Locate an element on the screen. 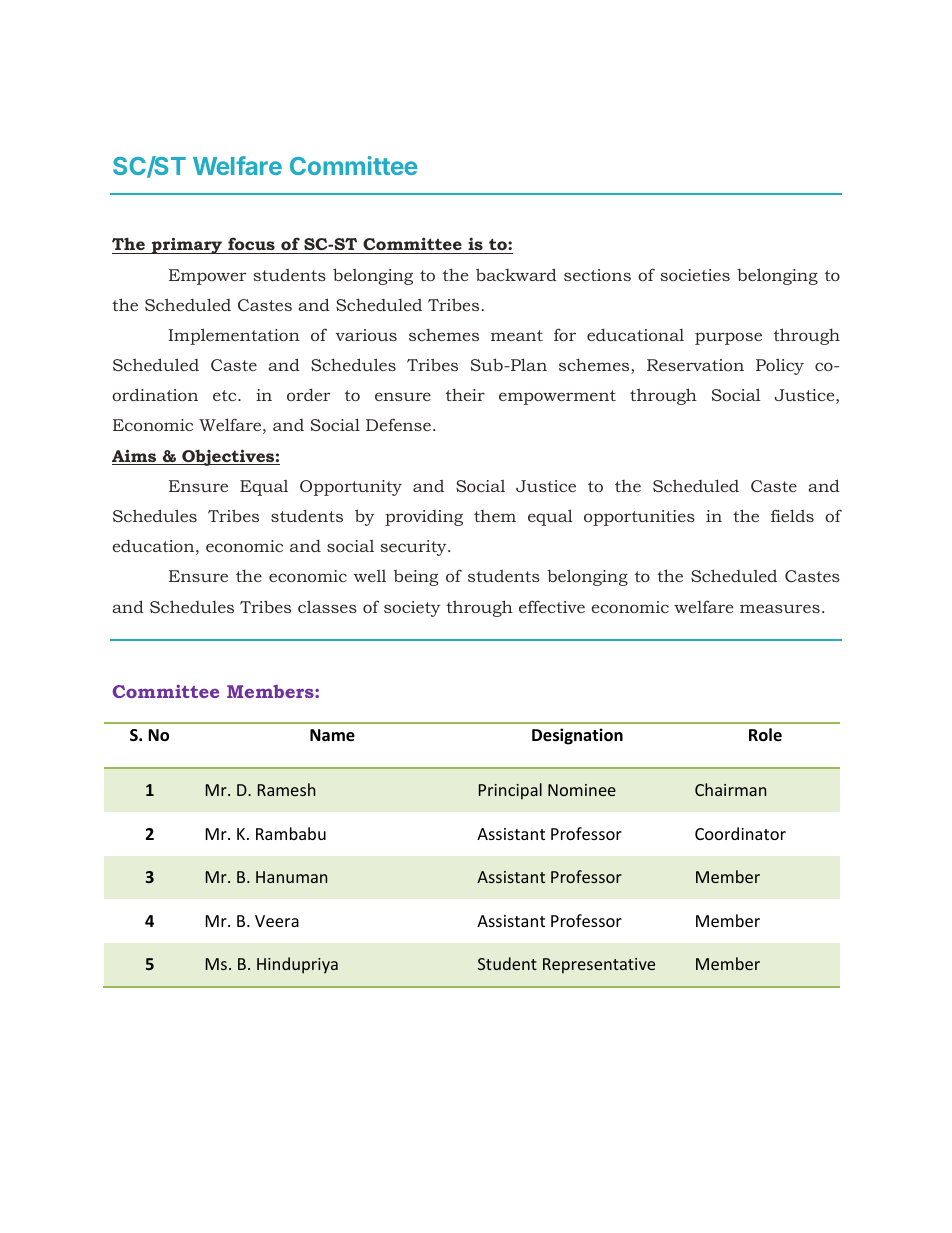 The height and width of the screenshot is (1233, 952). primary is located at coordinates (187, 245).
